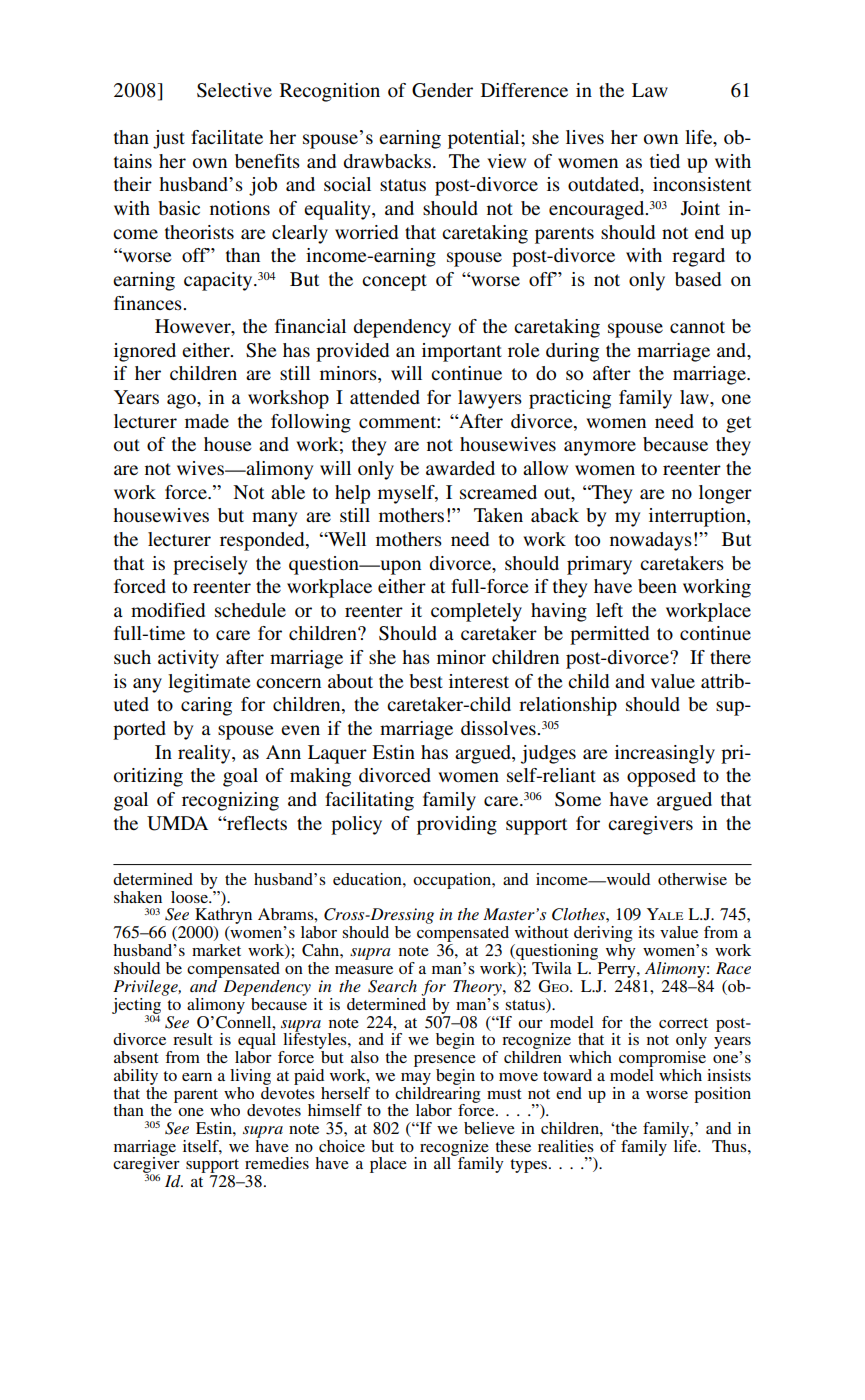 Image resolution: width=865 pixels, height=1400 pixels. I want to click on completely, so click(476, 612).
